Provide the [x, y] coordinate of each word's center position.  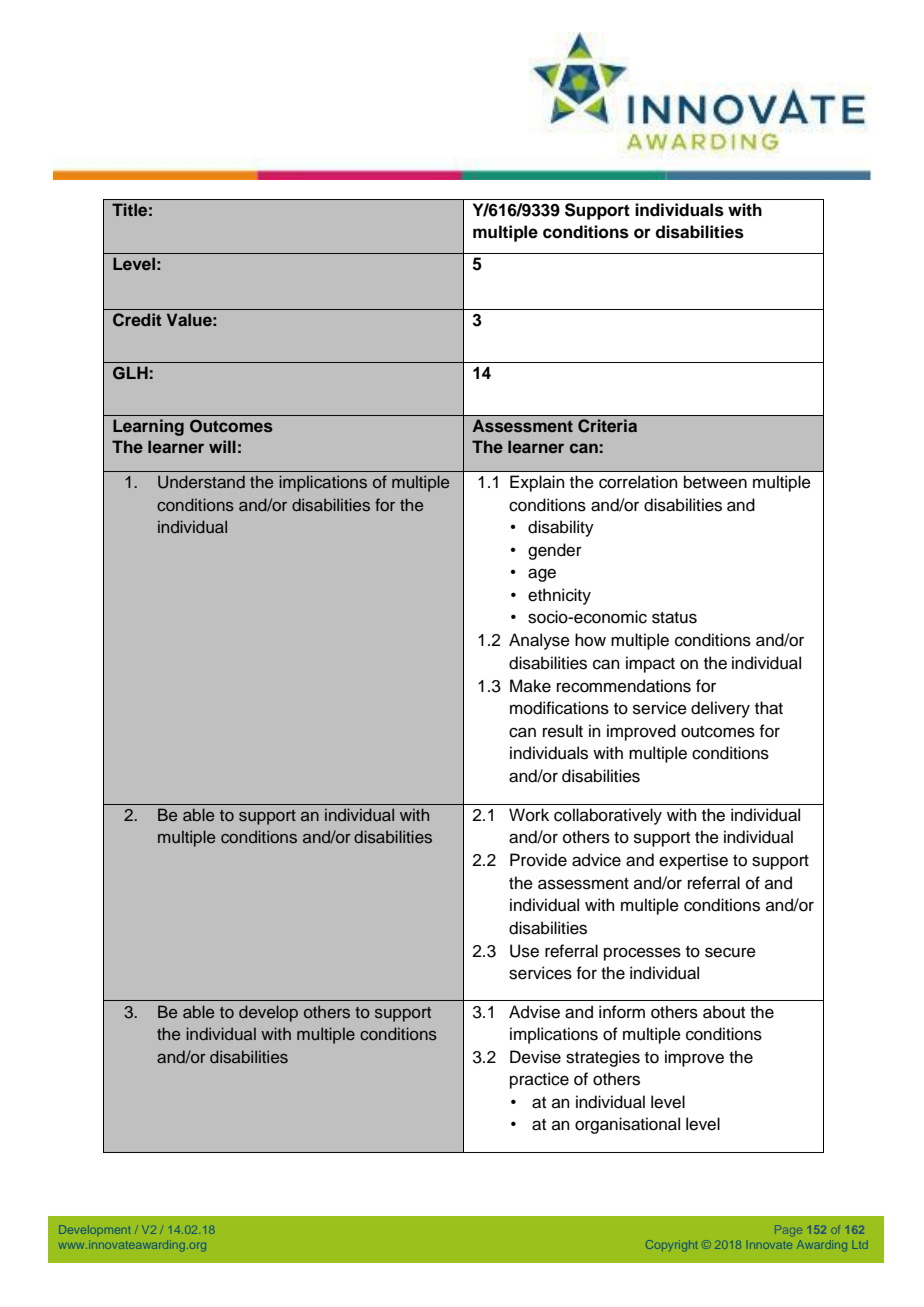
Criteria [607, 426]
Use [524, 951]
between [715, 482]
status [674, 618]
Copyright [671, 1245]
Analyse [539, 641]
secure [730, 952]
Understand [201, 482]
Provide [538, 860]
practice [539, 1080]
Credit [137, 320]
